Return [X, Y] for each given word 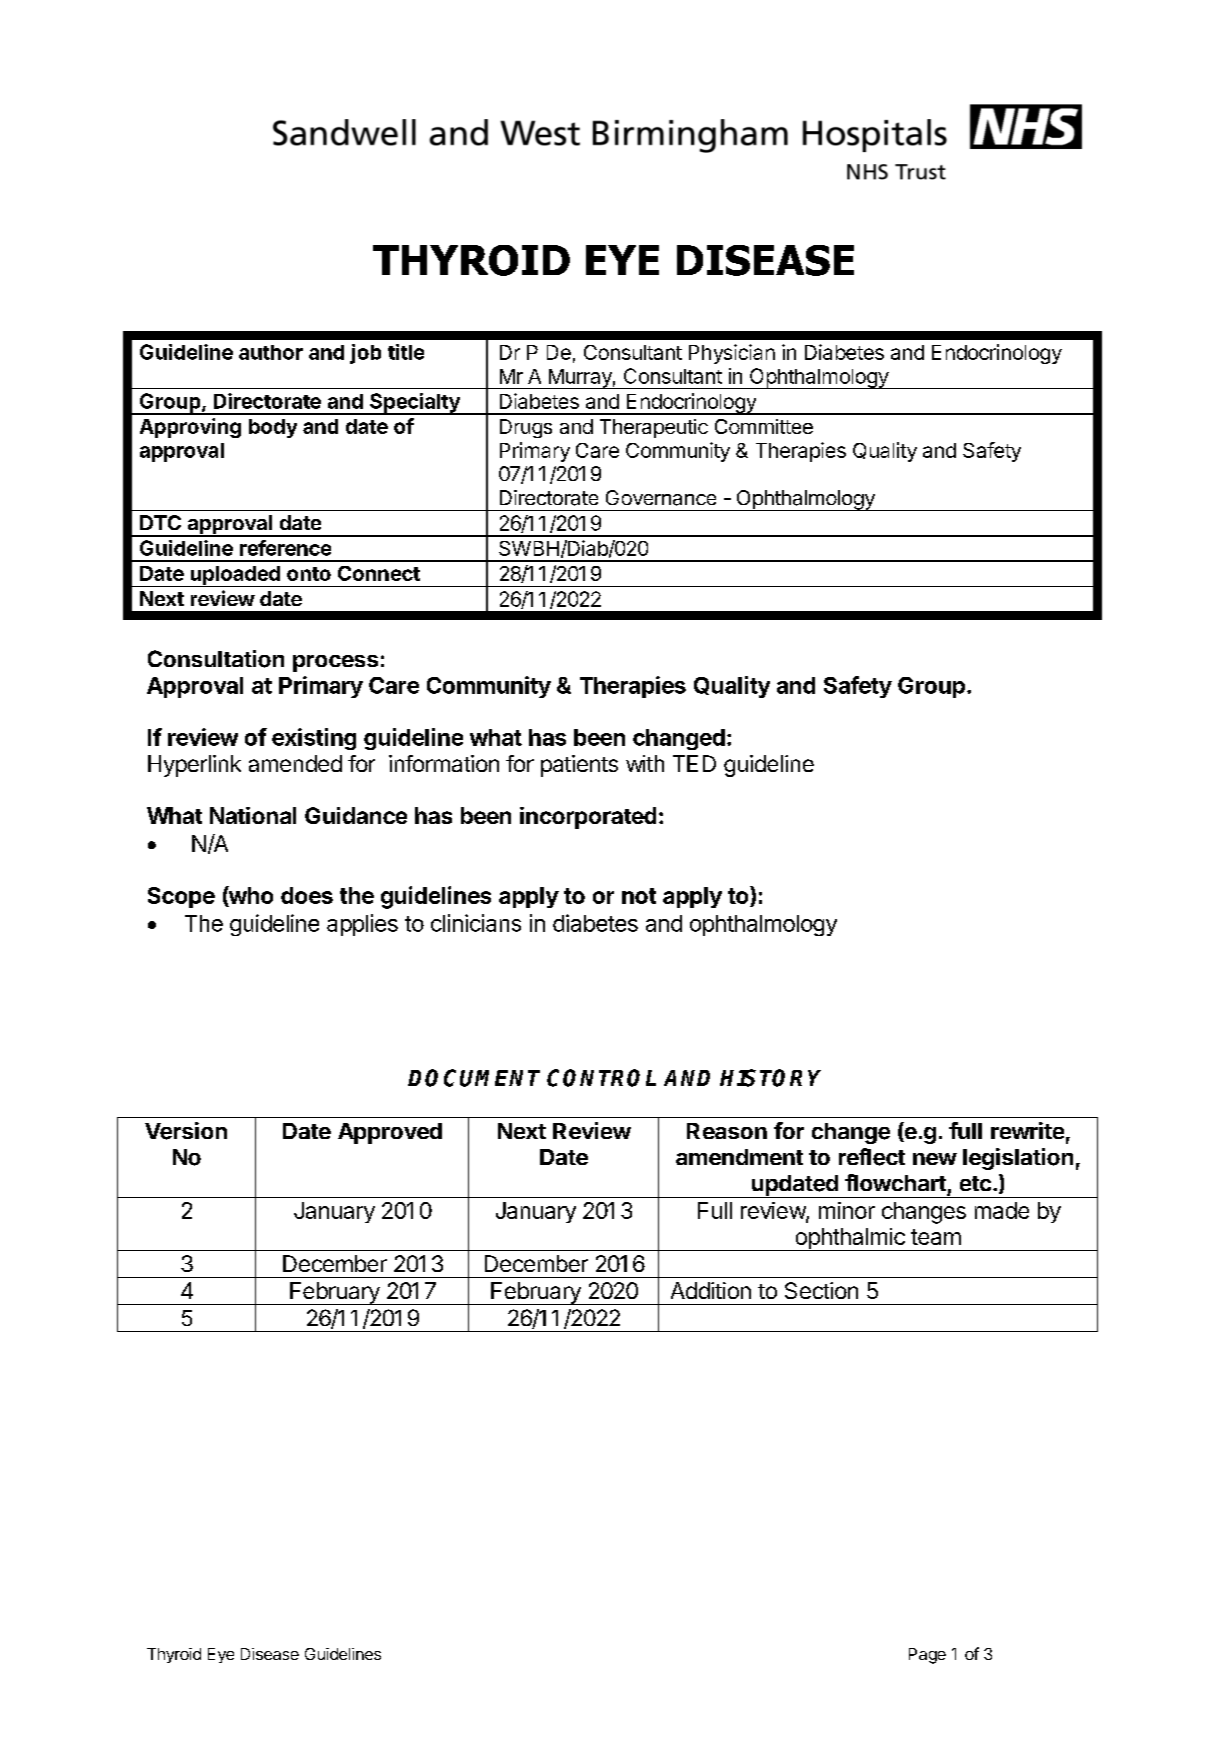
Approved [390, 1133]
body [273, 428]
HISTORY [770, 1078]
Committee [764, 426]
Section [821, 1290]
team [936, 1237]
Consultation [216, 659]
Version [186, 1131]
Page [927, 1656]
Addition [711, 1290]
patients [579, 766]
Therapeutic [654, 428]
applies [362, 925]
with [645, 763]
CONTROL [601, 1078]
